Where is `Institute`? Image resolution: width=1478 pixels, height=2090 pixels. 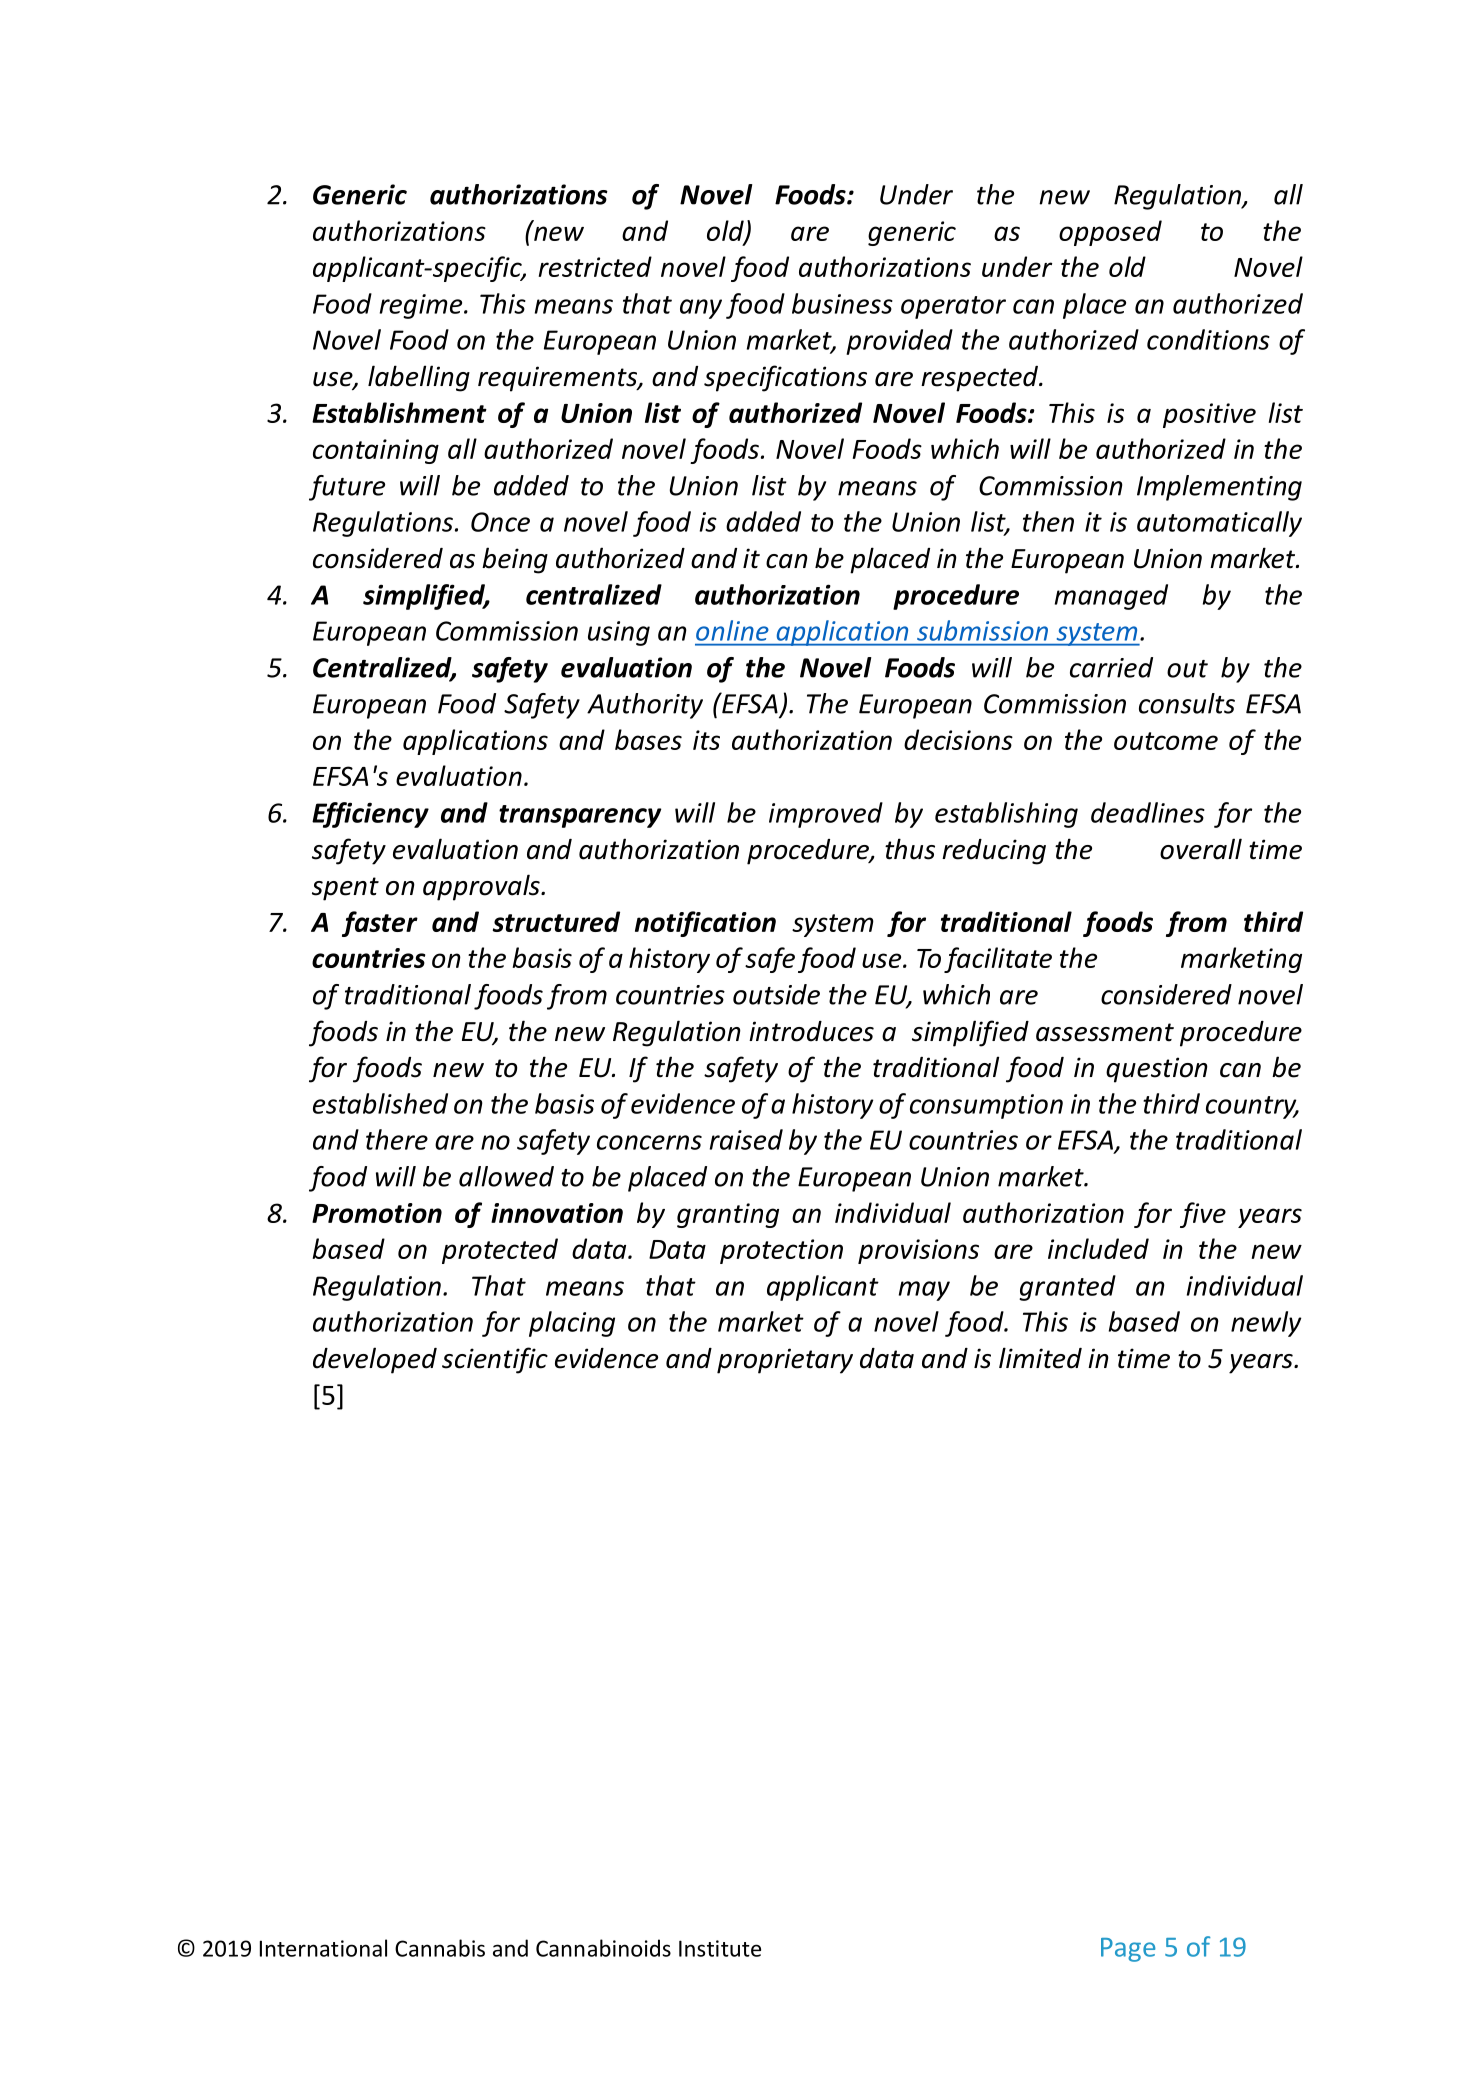
Institute is located at coordinates (720, 1948).
